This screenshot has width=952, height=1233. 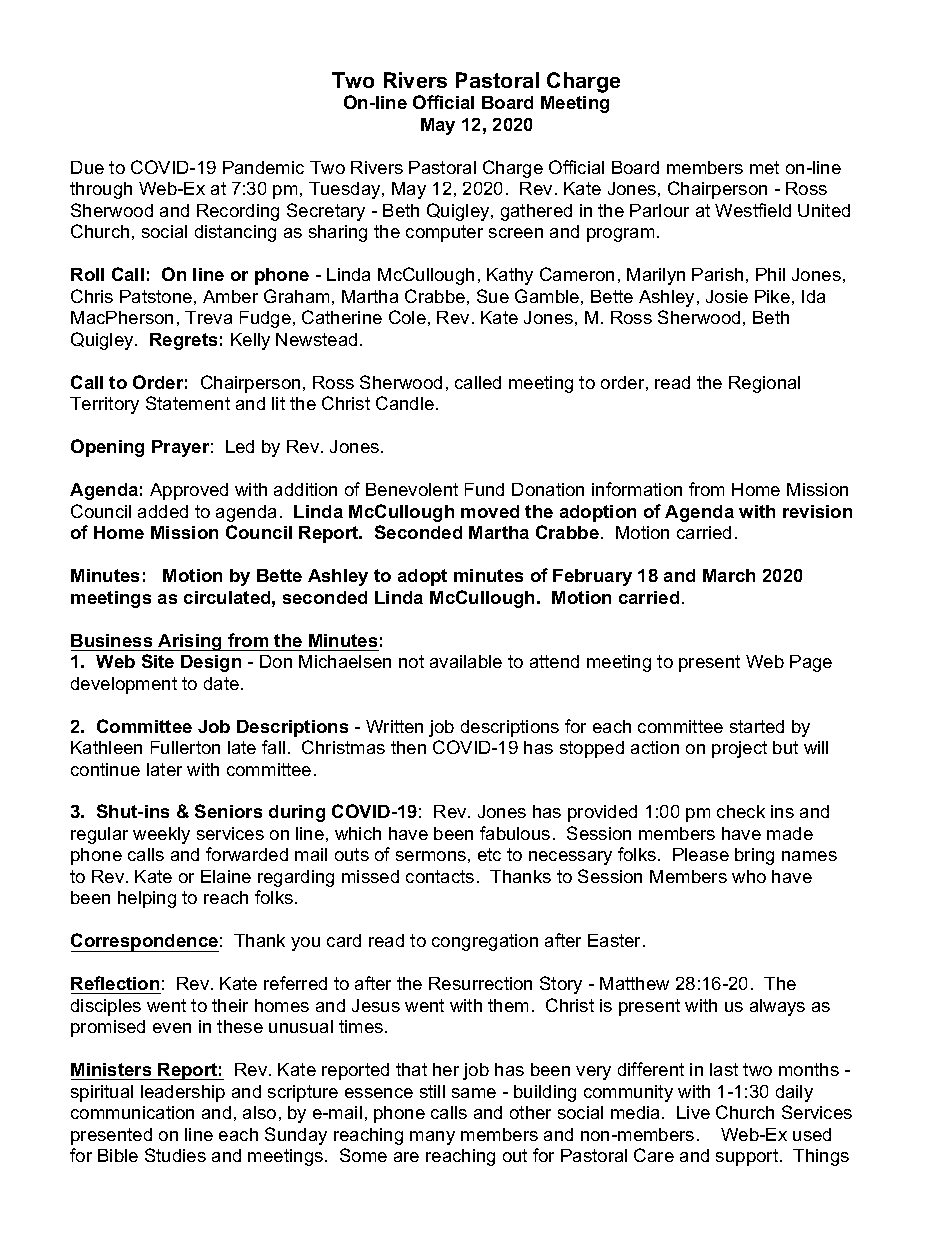 I want to click on Studies, so click(x=175, y=1155).
